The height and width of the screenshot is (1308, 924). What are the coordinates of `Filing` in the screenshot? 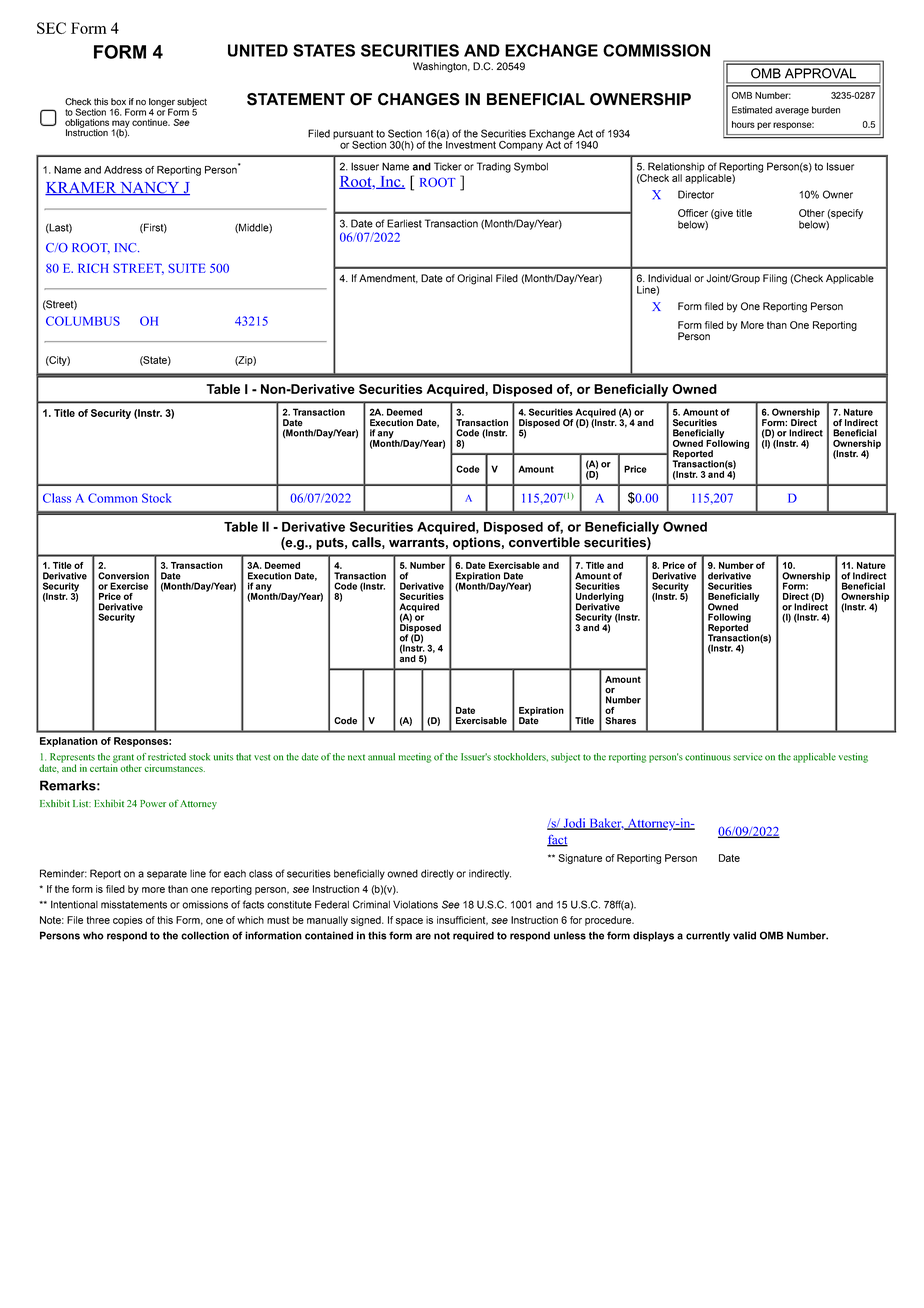 It's located at (775, 279).
